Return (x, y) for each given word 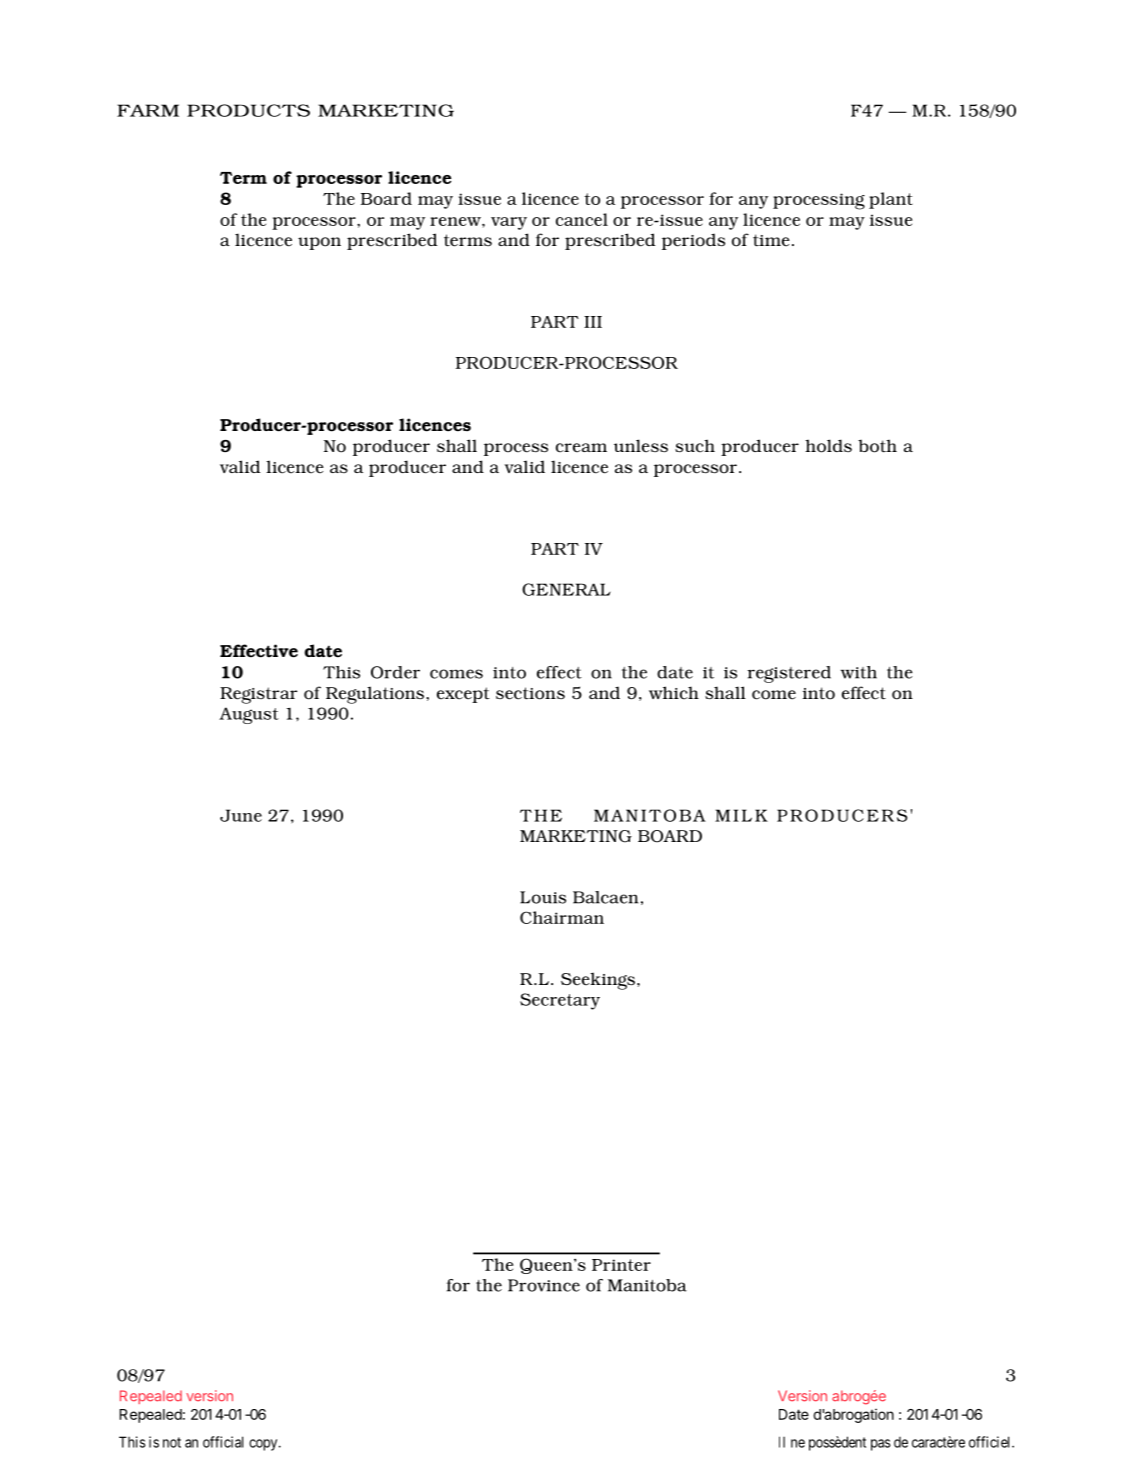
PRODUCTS (248, 110)
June (241, 815)
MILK (741, 815)
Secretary (560, 1001)
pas (881, 1445)
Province (544, 1285)
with (859, 672)
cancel (582, 219)
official (223, 1442)
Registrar (259, 695)
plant (891, 200)
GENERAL (566, 589)
